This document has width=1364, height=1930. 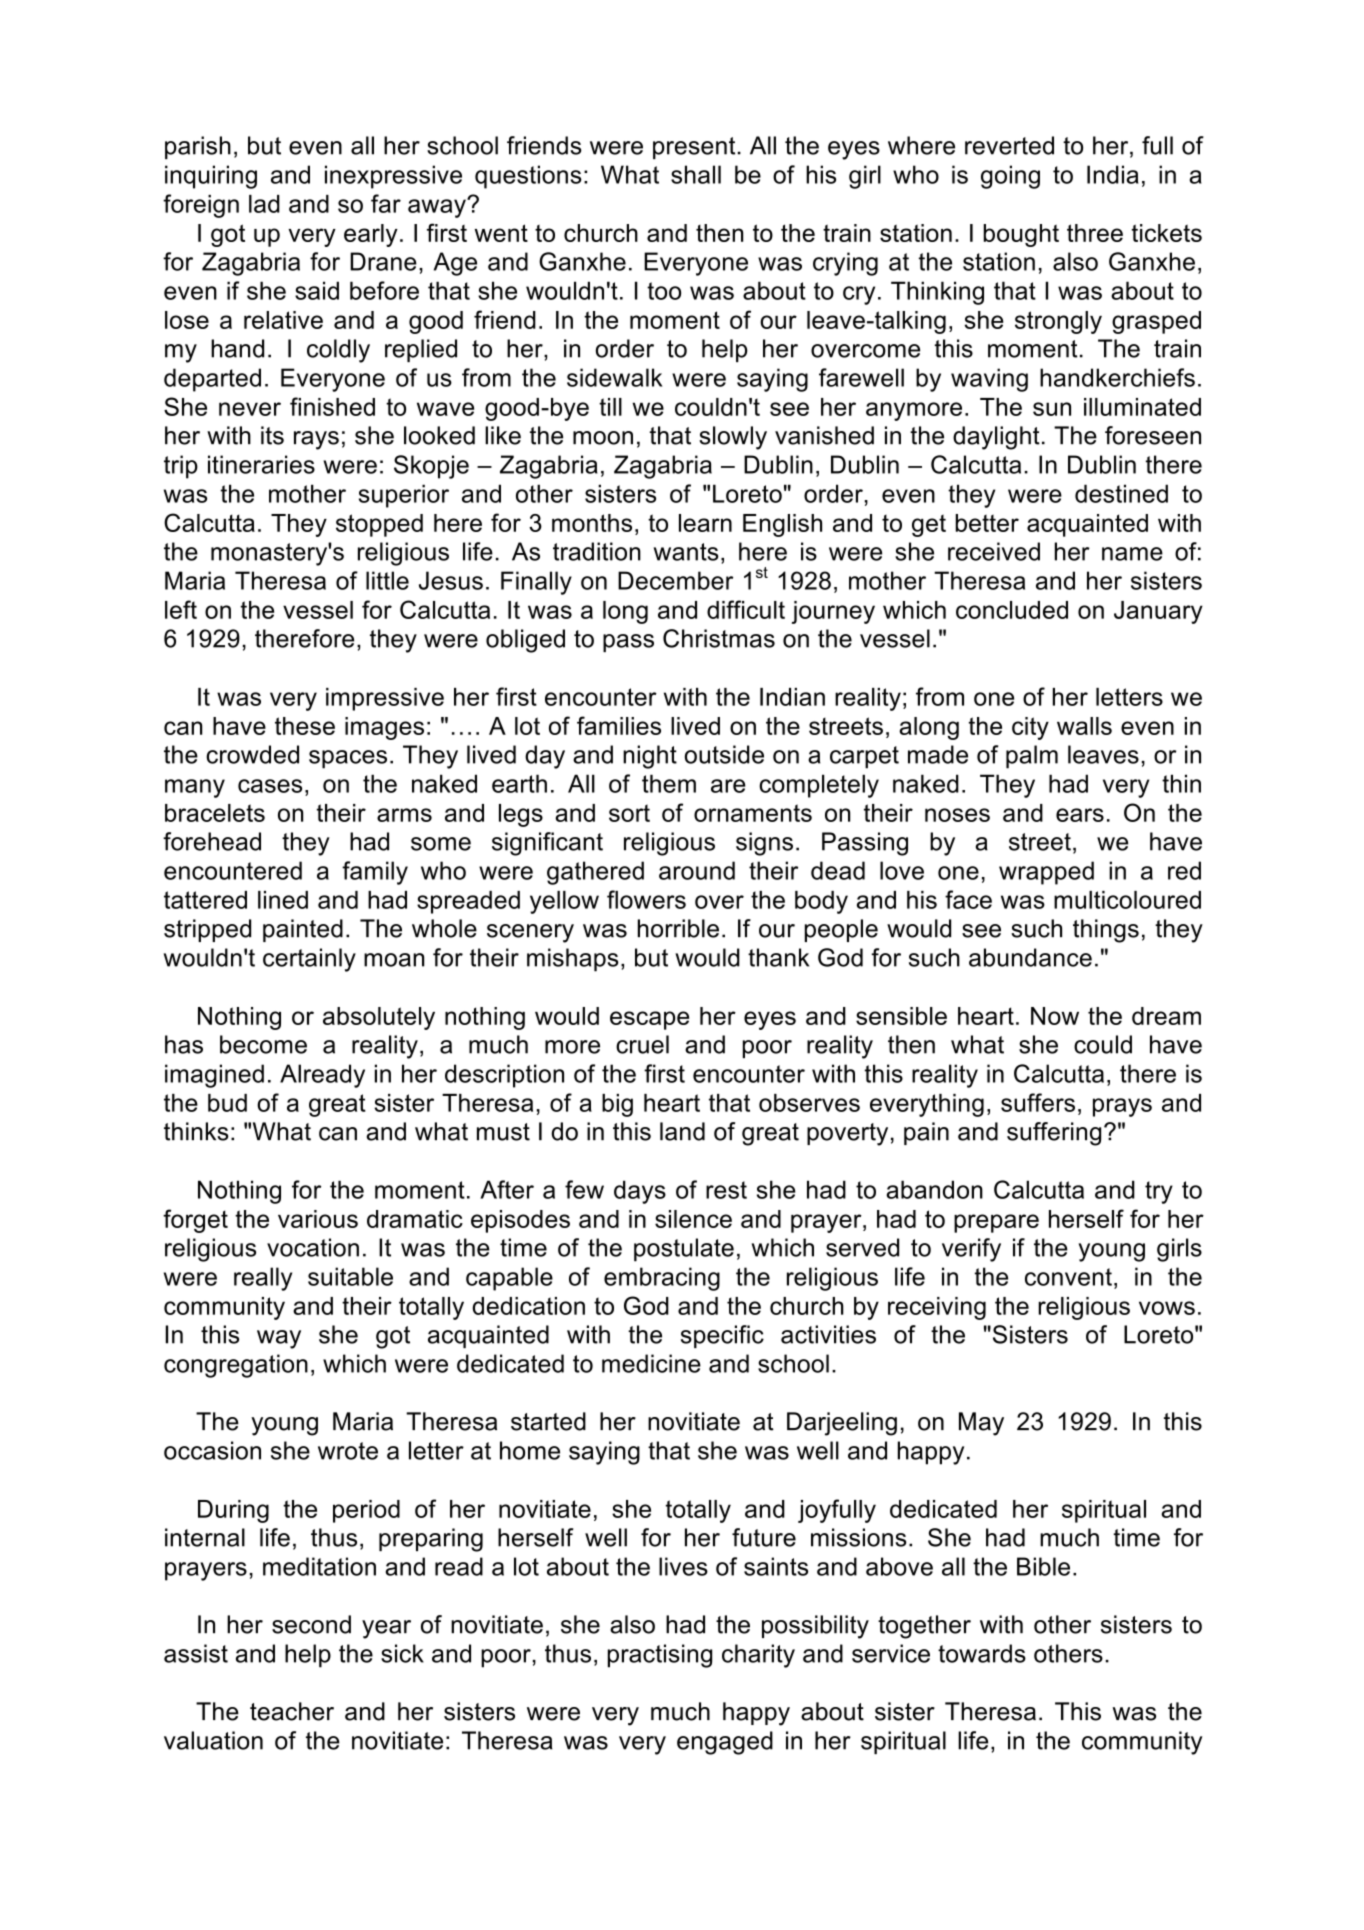 I want to click on towards, so click(x=982, y=1653).
